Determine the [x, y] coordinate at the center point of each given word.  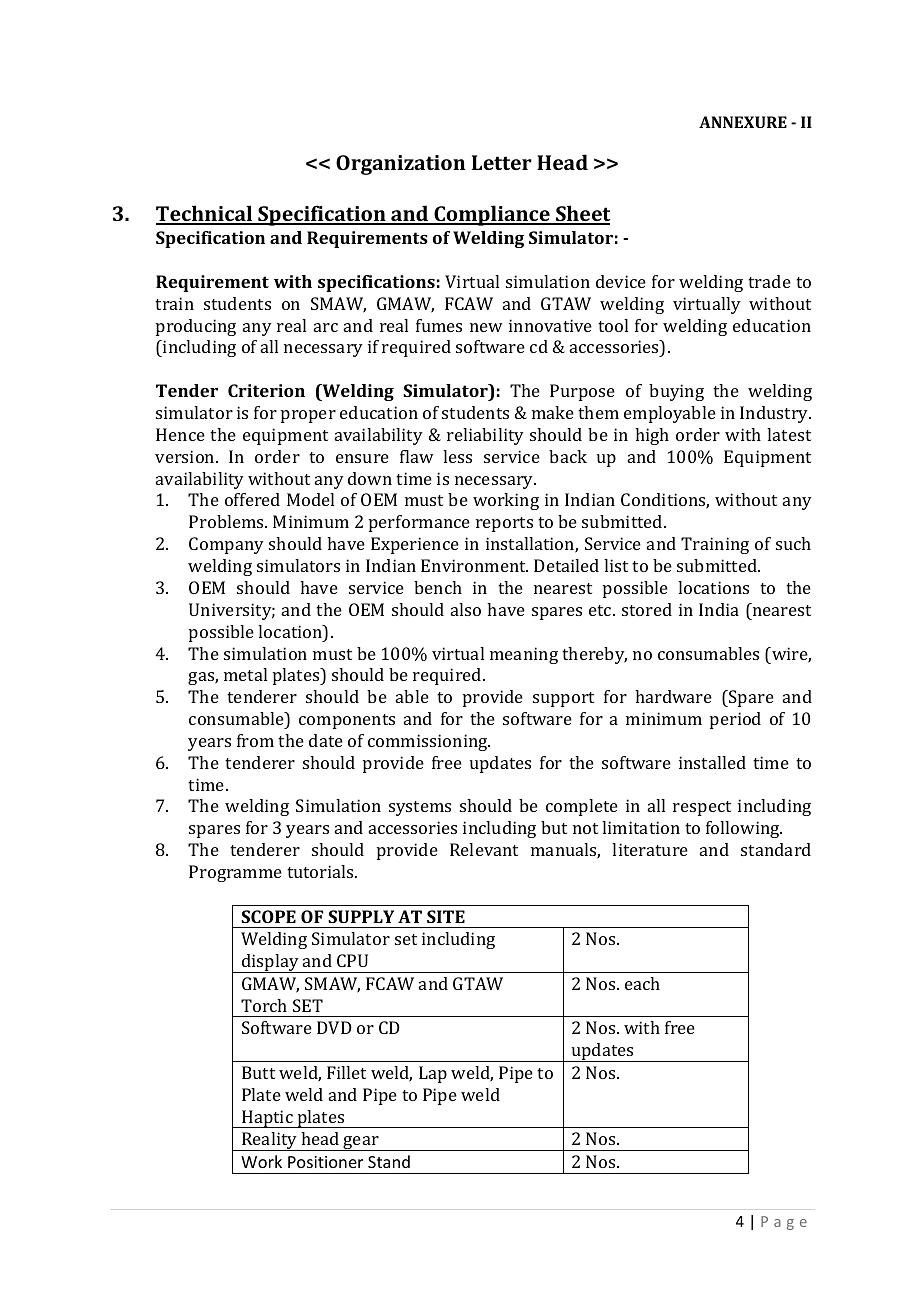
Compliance [492, 215]
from [255, 740]
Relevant [484, 849]
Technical [205, 215]
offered [252, 499]
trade [769, 281]
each [642, 983]
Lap [433, 1074]
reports [504, 524]
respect [702, 808]
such [793, 543]
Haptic [267, 1119]
